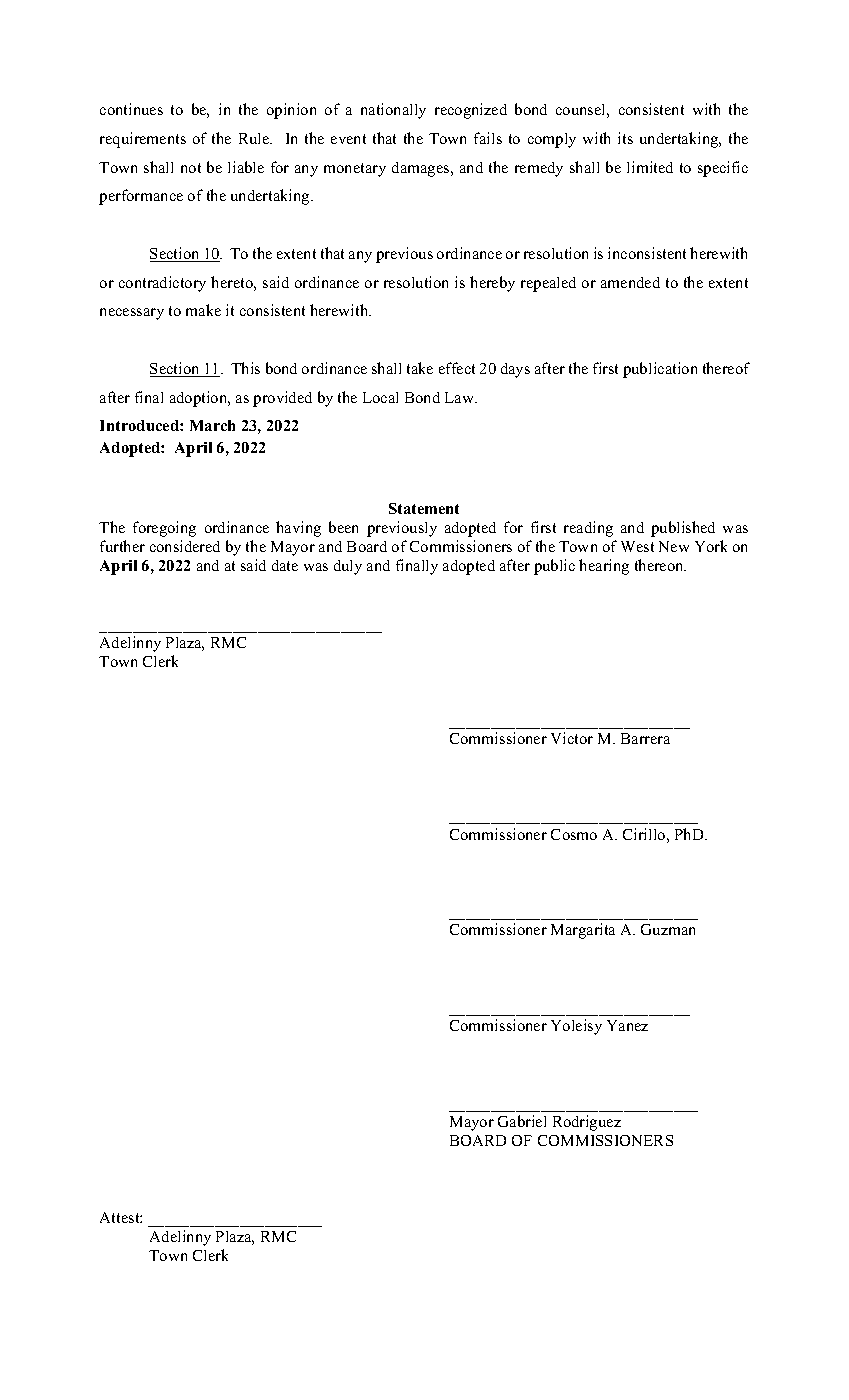 The image size is (849, 1400). Describe the element at coordinates (627, 1025) in the screenshot. I see `Yanez` at that location.
